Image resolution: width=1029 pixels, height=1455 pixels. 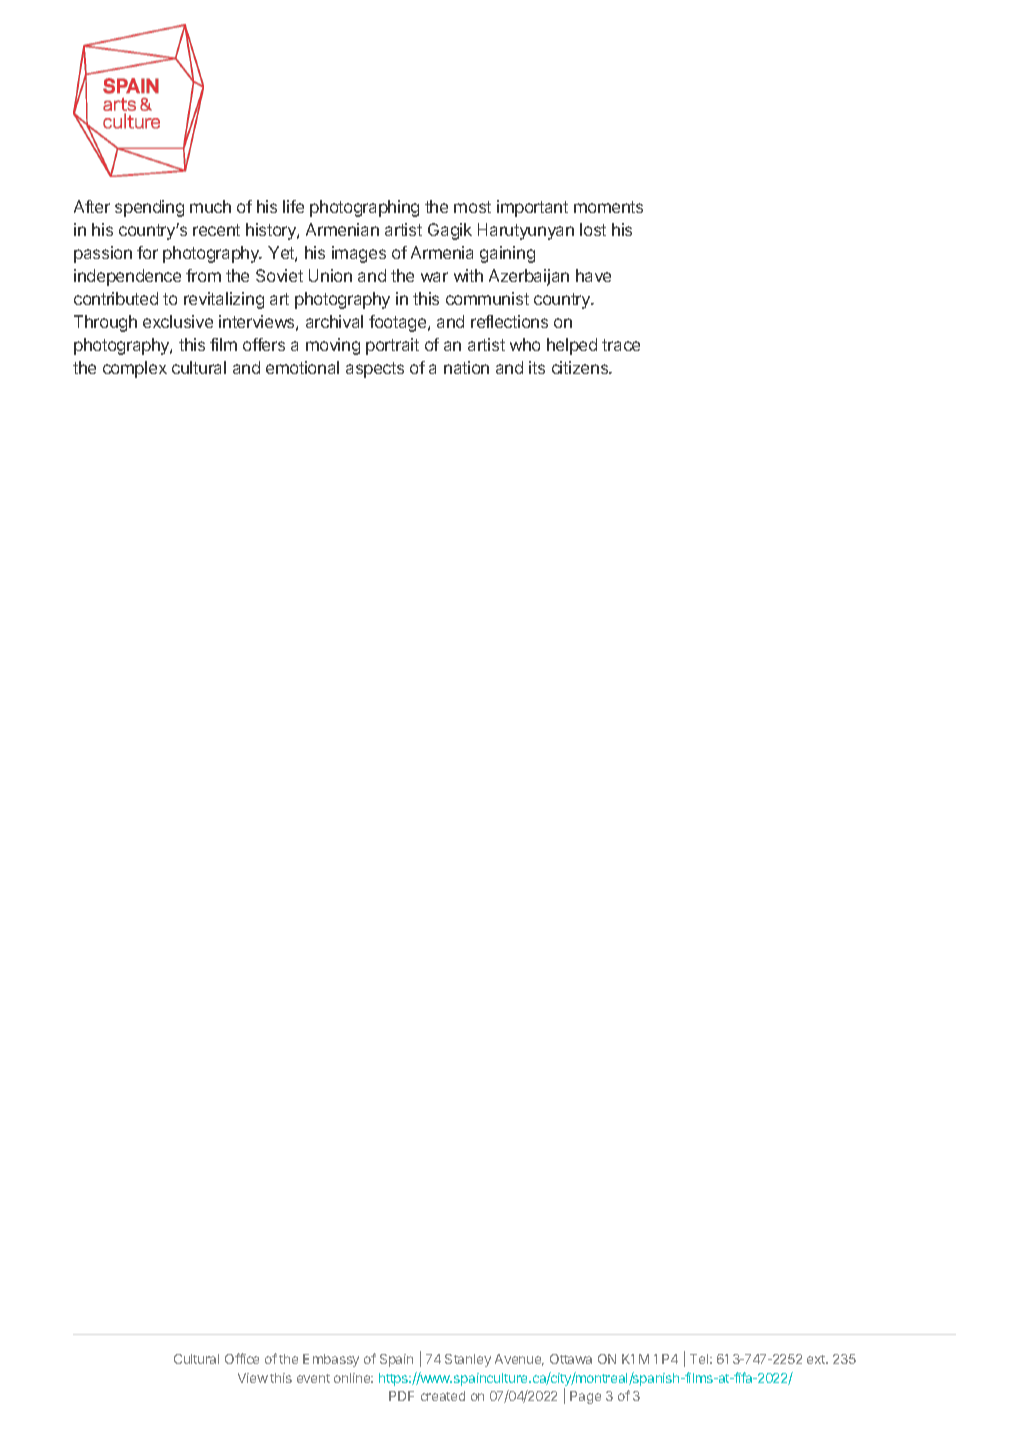 I want to click on created, so click(x=443, y=1396).
